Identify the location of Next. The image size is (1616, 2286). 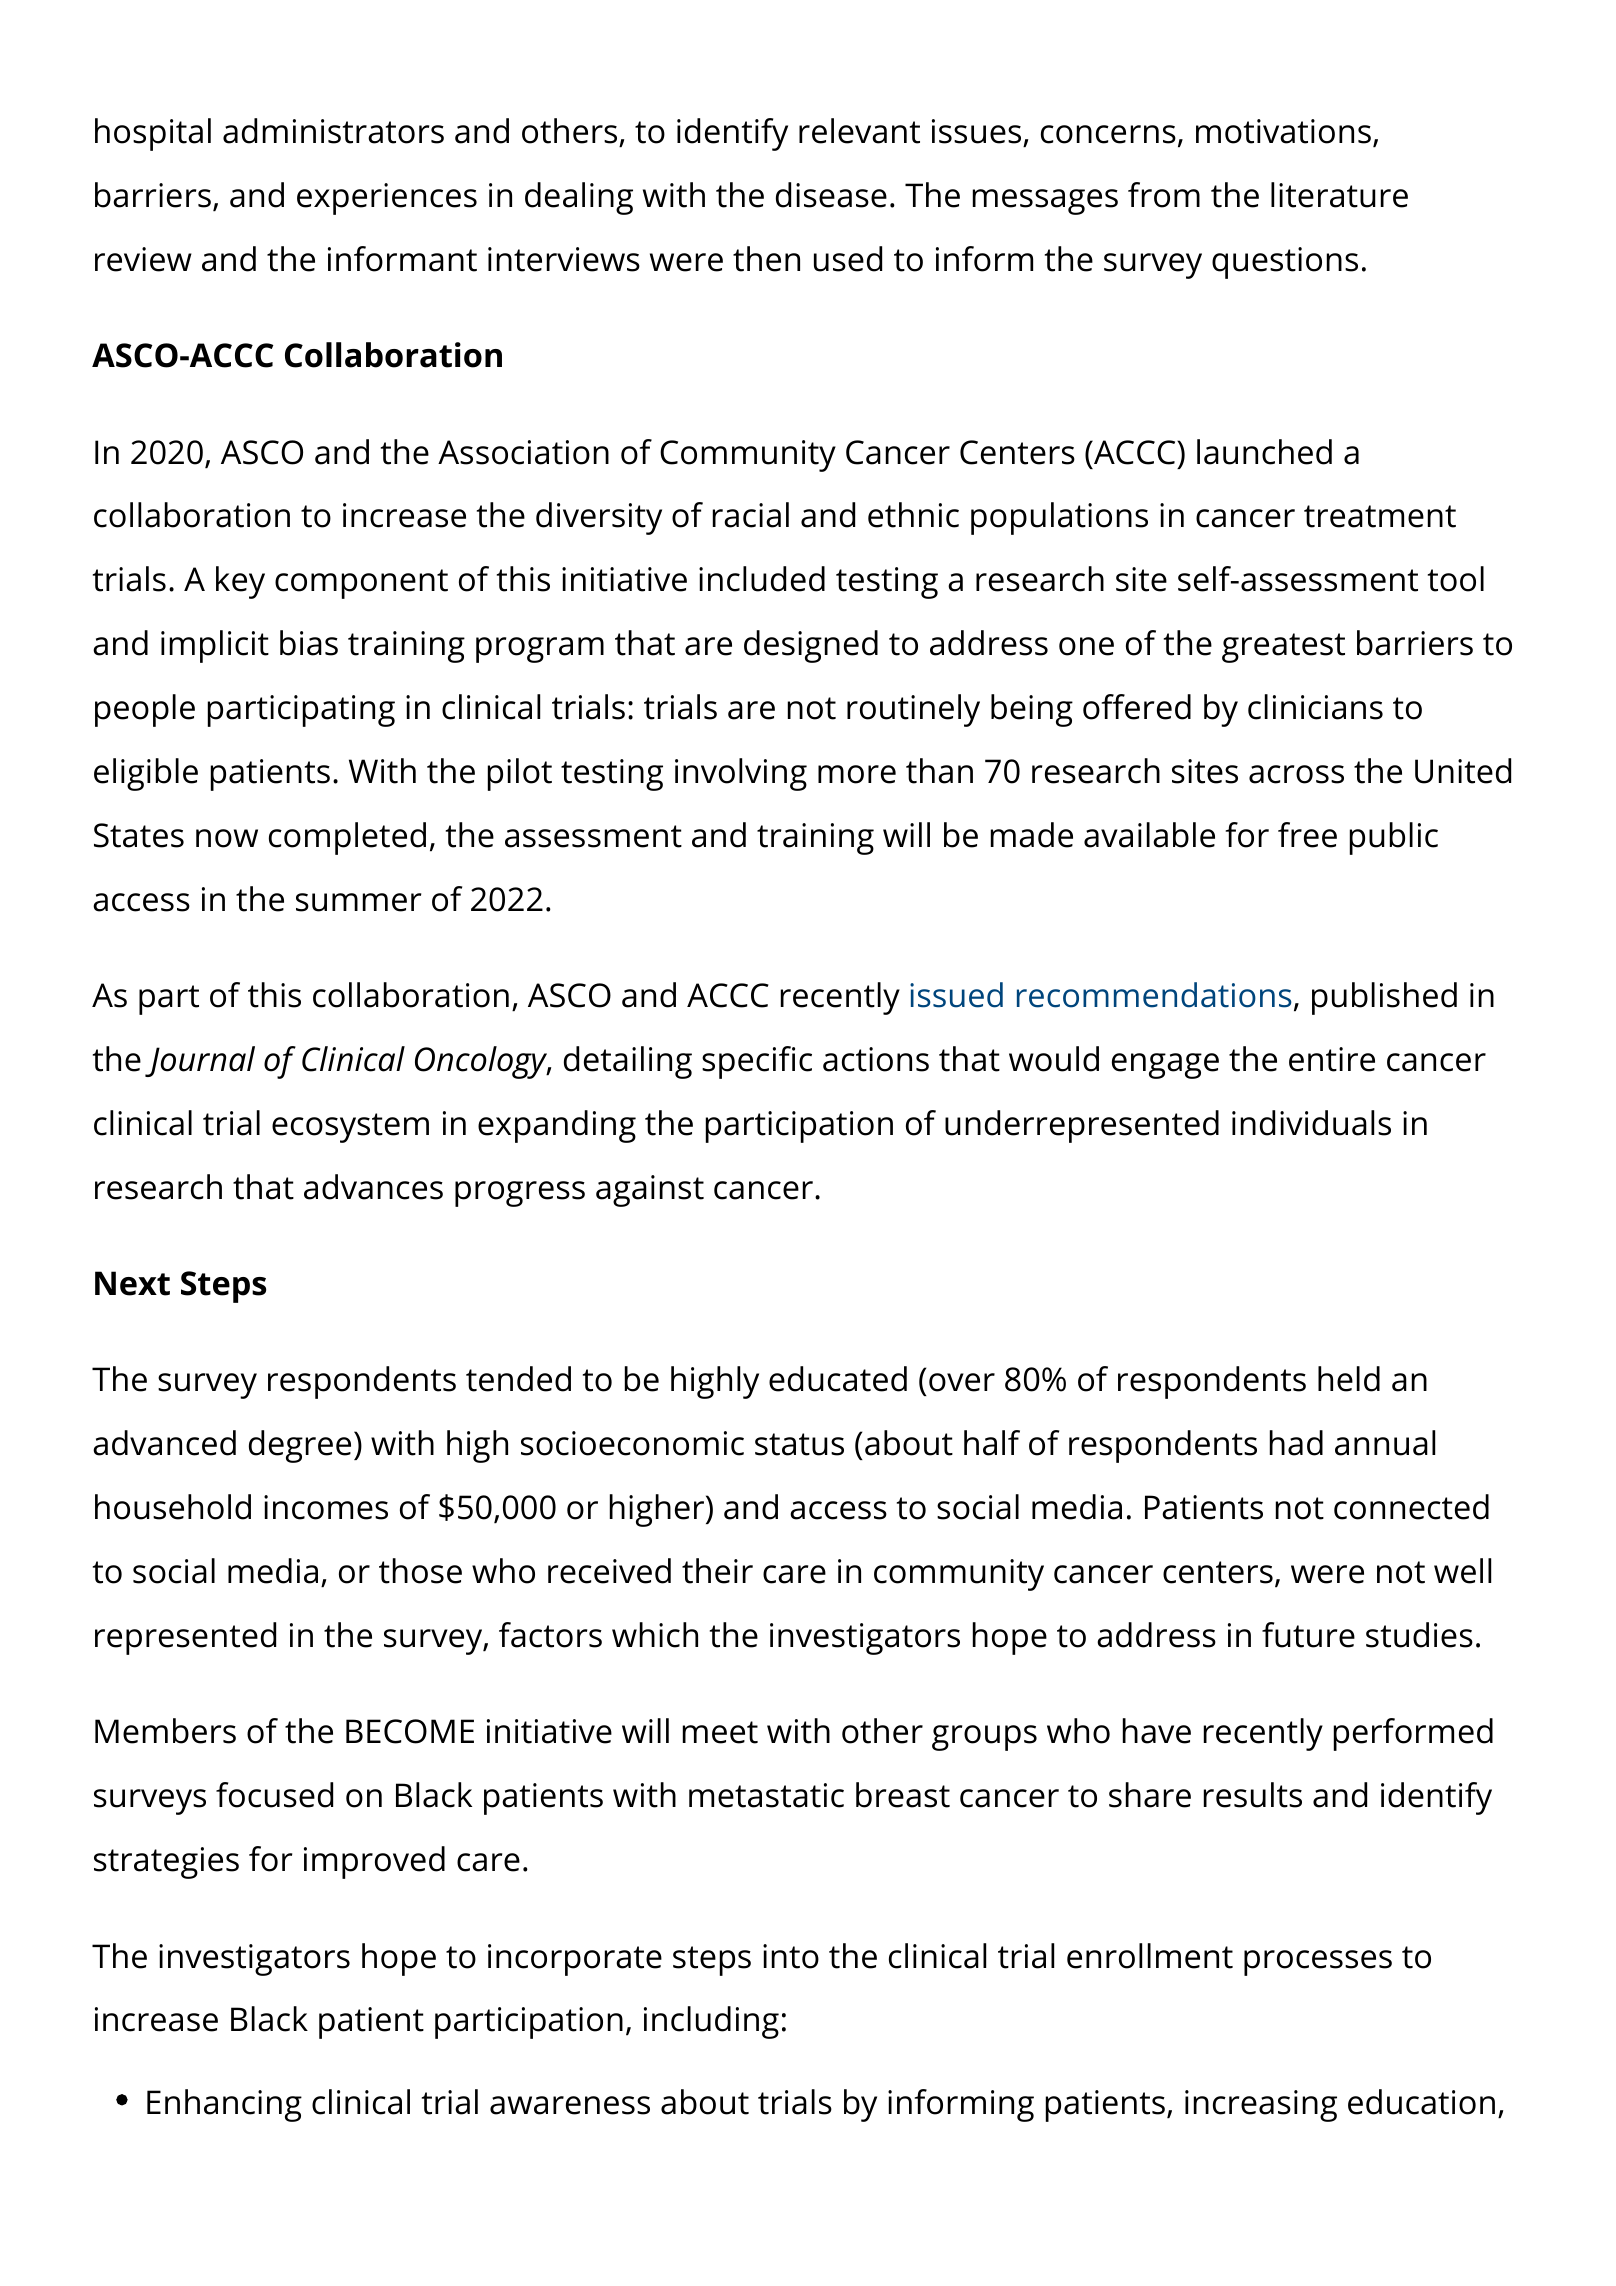
(132, 1283).
